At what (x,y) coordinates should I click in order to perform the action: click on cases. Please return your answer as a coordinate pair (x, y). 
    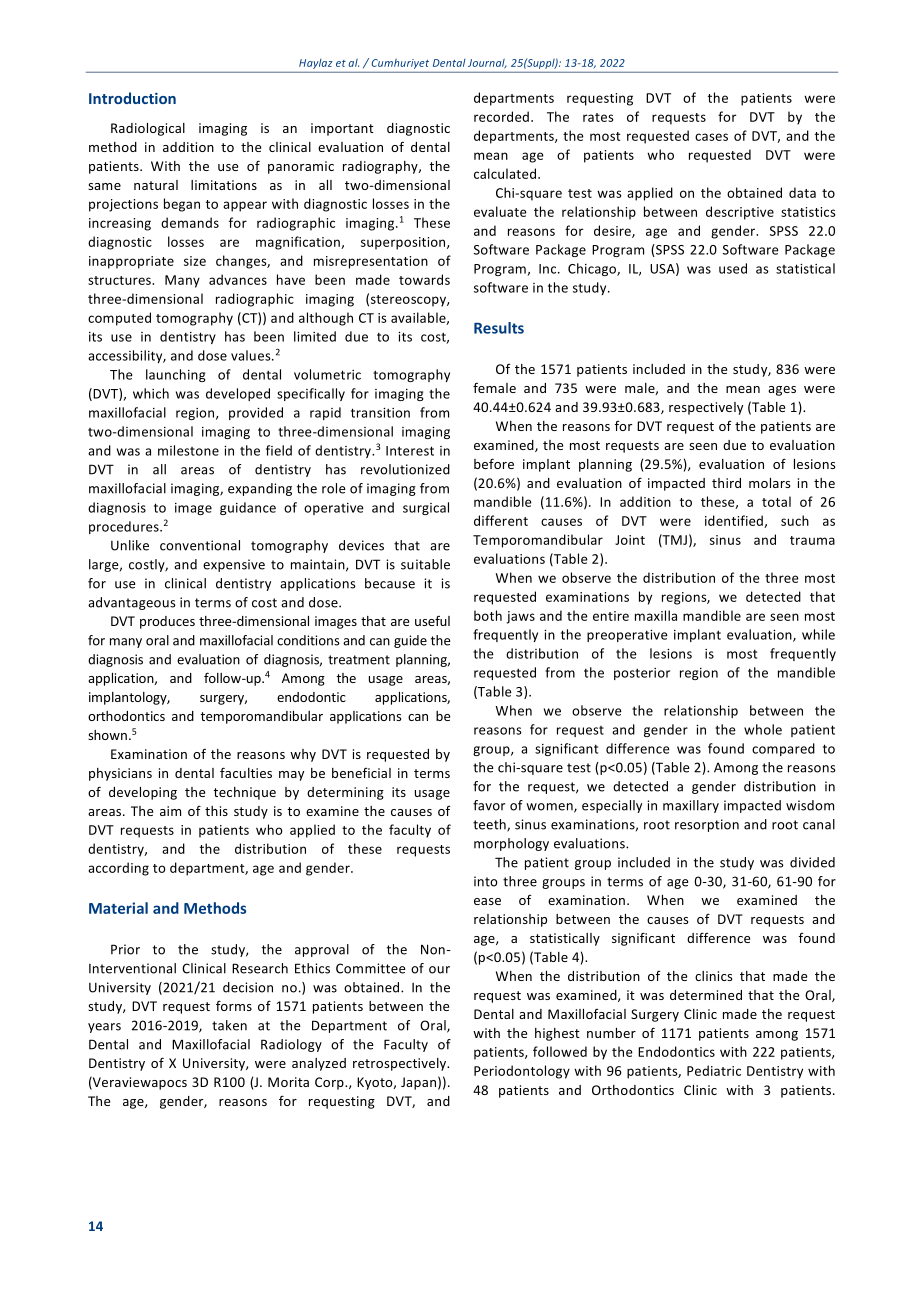
    Looking at the image, I should click on (711, 137).
